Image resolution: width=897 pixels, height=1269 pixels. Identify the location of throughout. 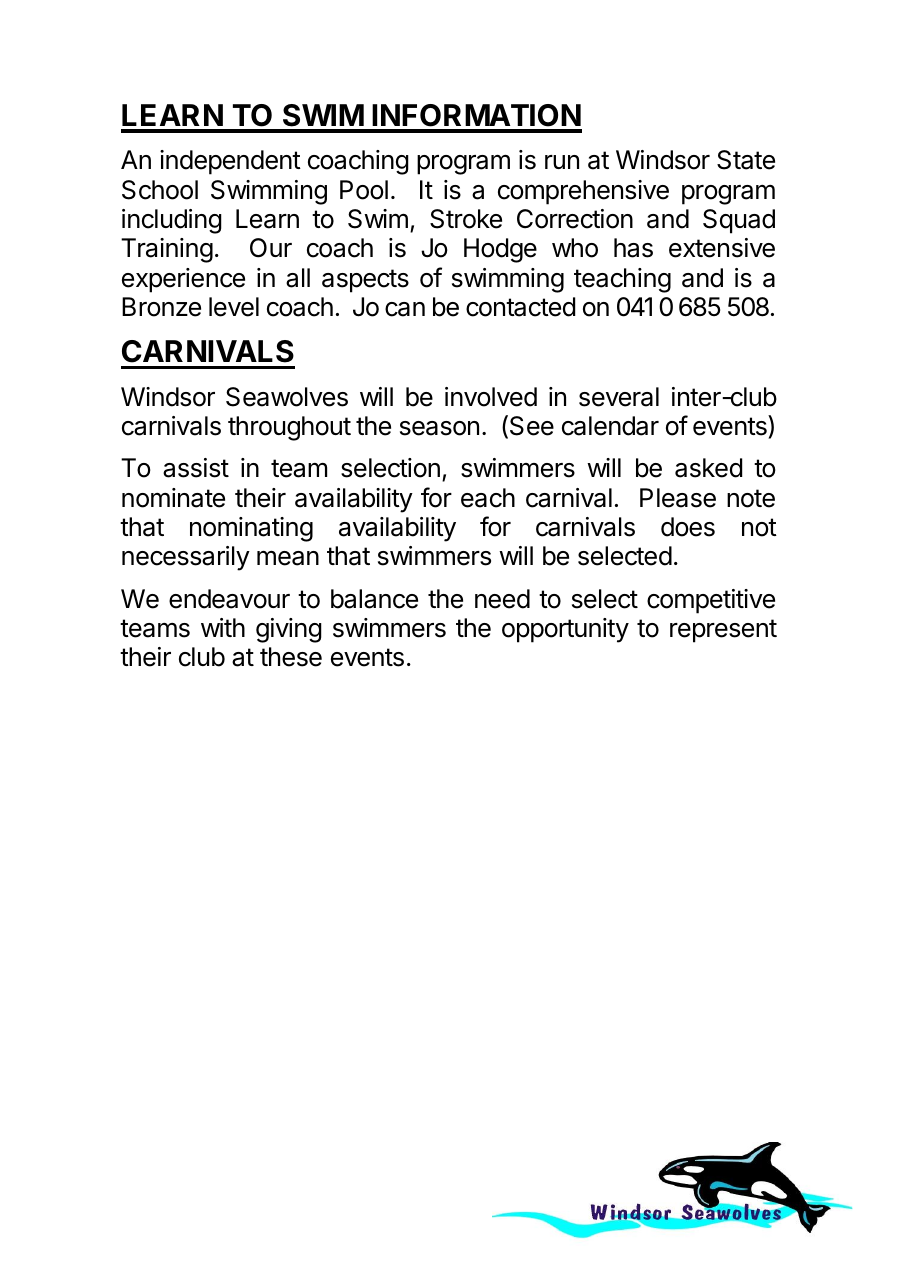
(289, 428).
